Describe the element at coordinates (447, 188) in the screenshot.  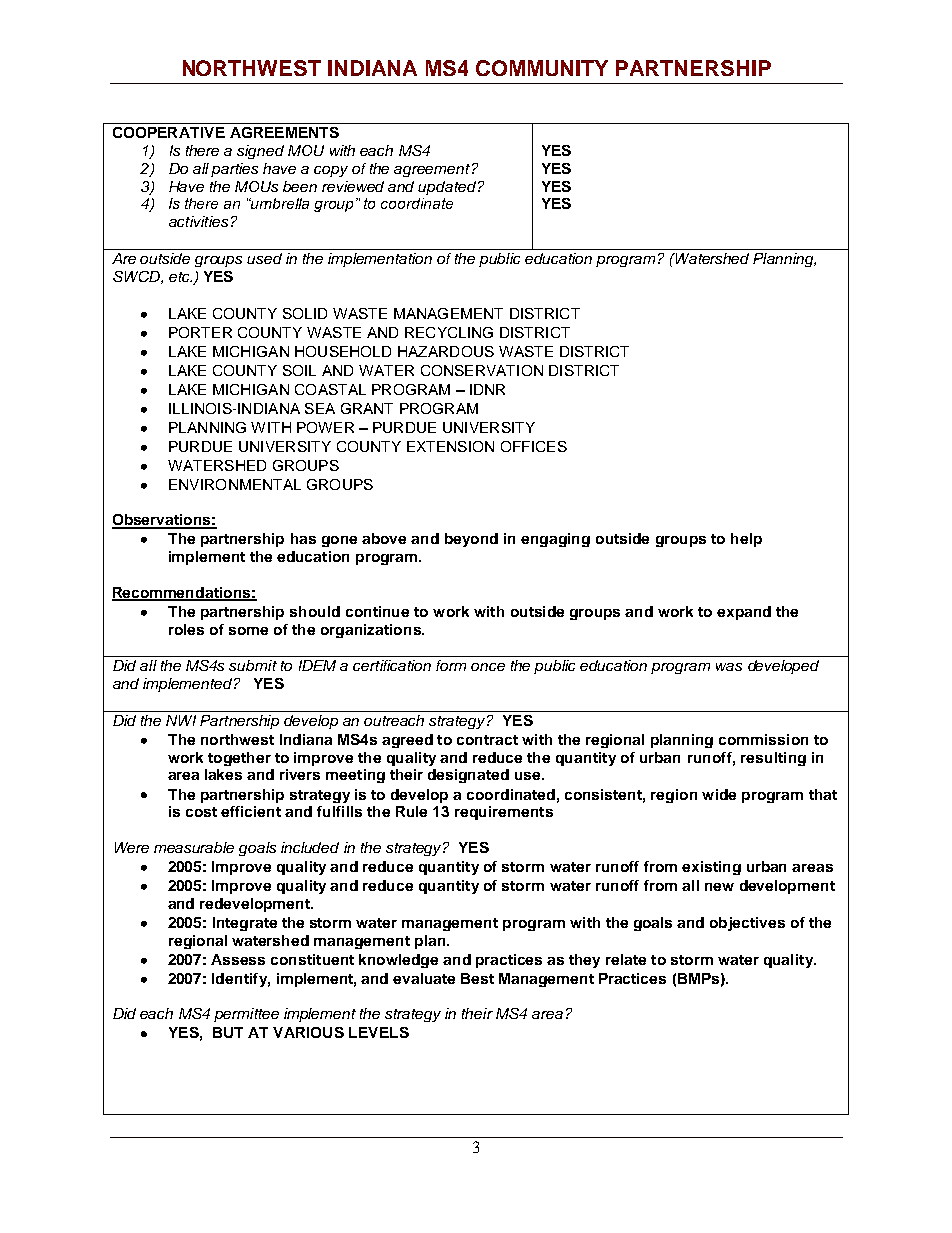
I see `updated` at that location.
